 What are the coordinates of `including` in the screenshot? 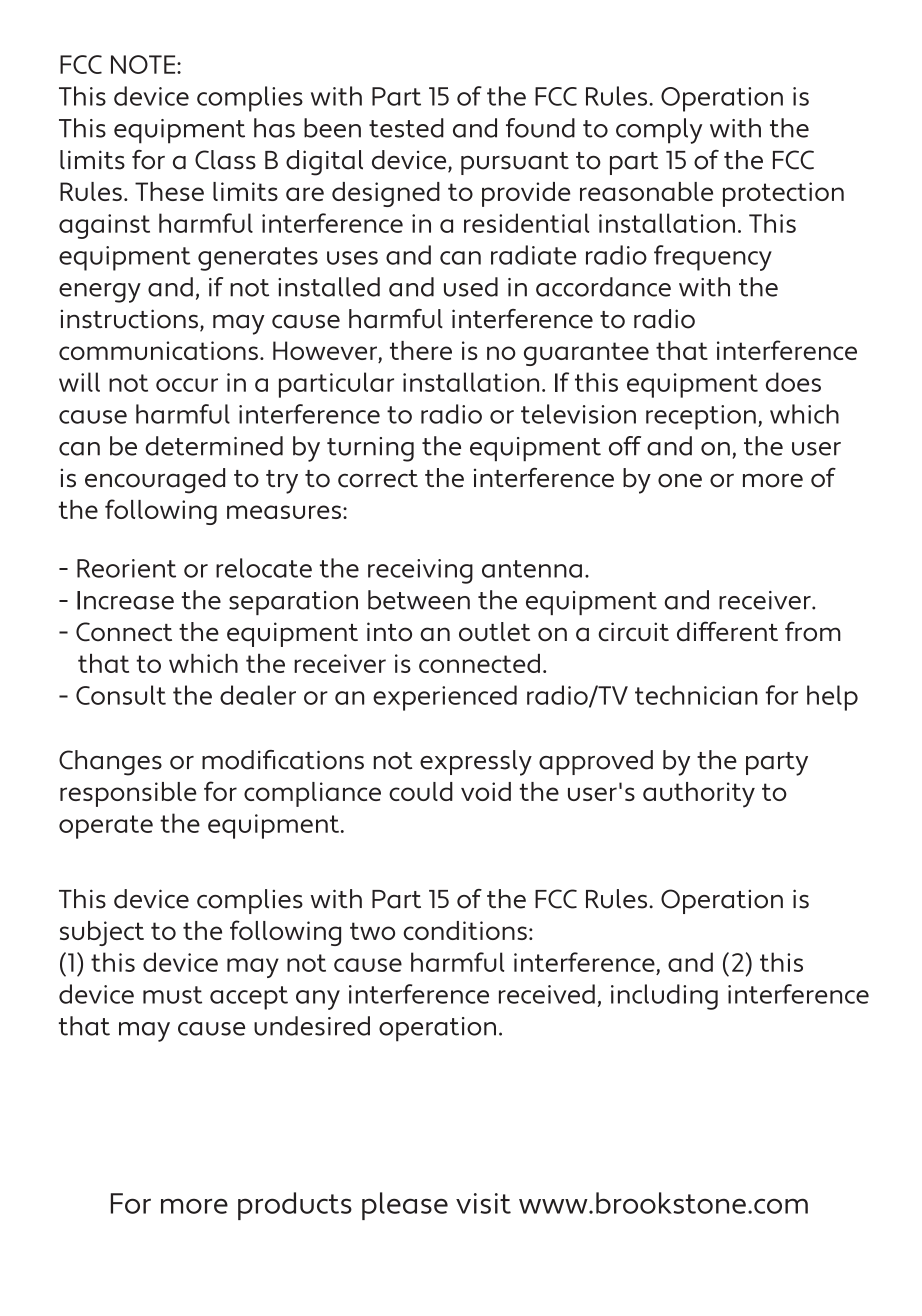 It's located at (664, 997).
